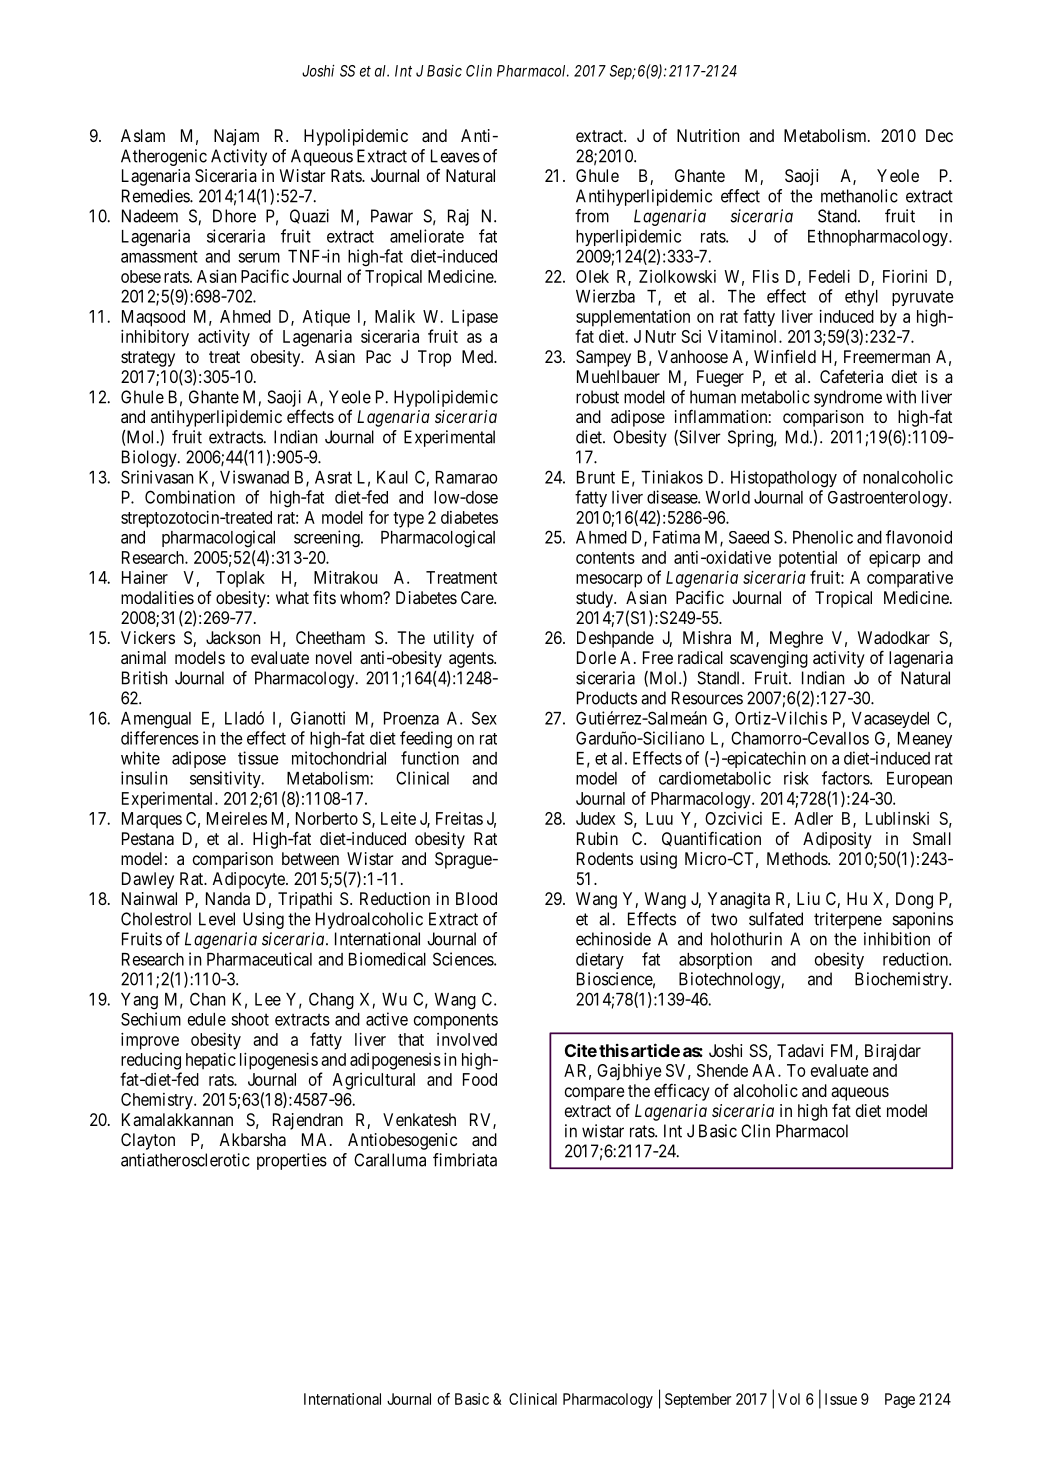 The image size is (1039, 1470). Describe the element at coordinates (292, 1161) in the screenshot. I see `properties` at that location.
